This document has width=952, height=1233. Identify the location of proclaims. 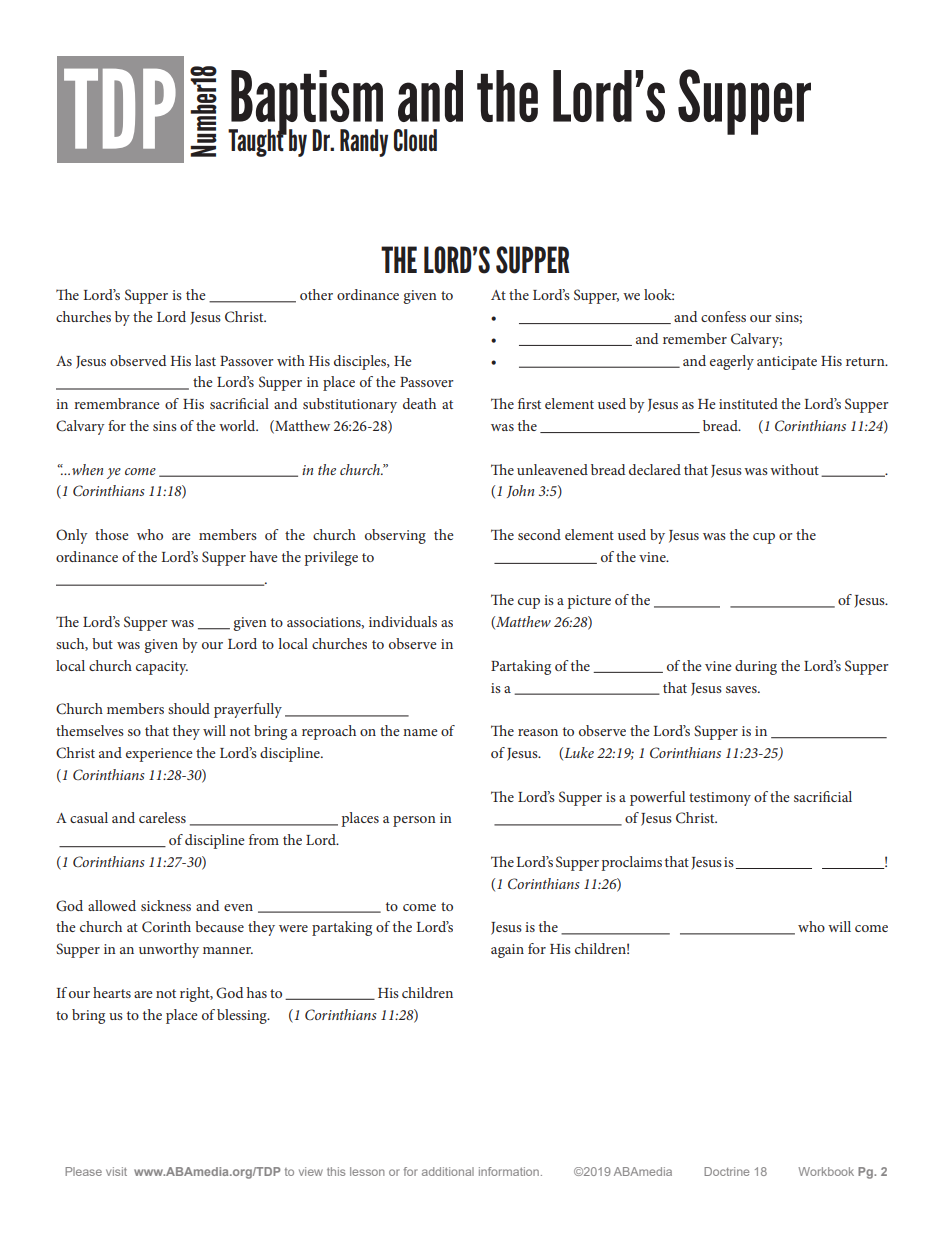
(631, 863).
